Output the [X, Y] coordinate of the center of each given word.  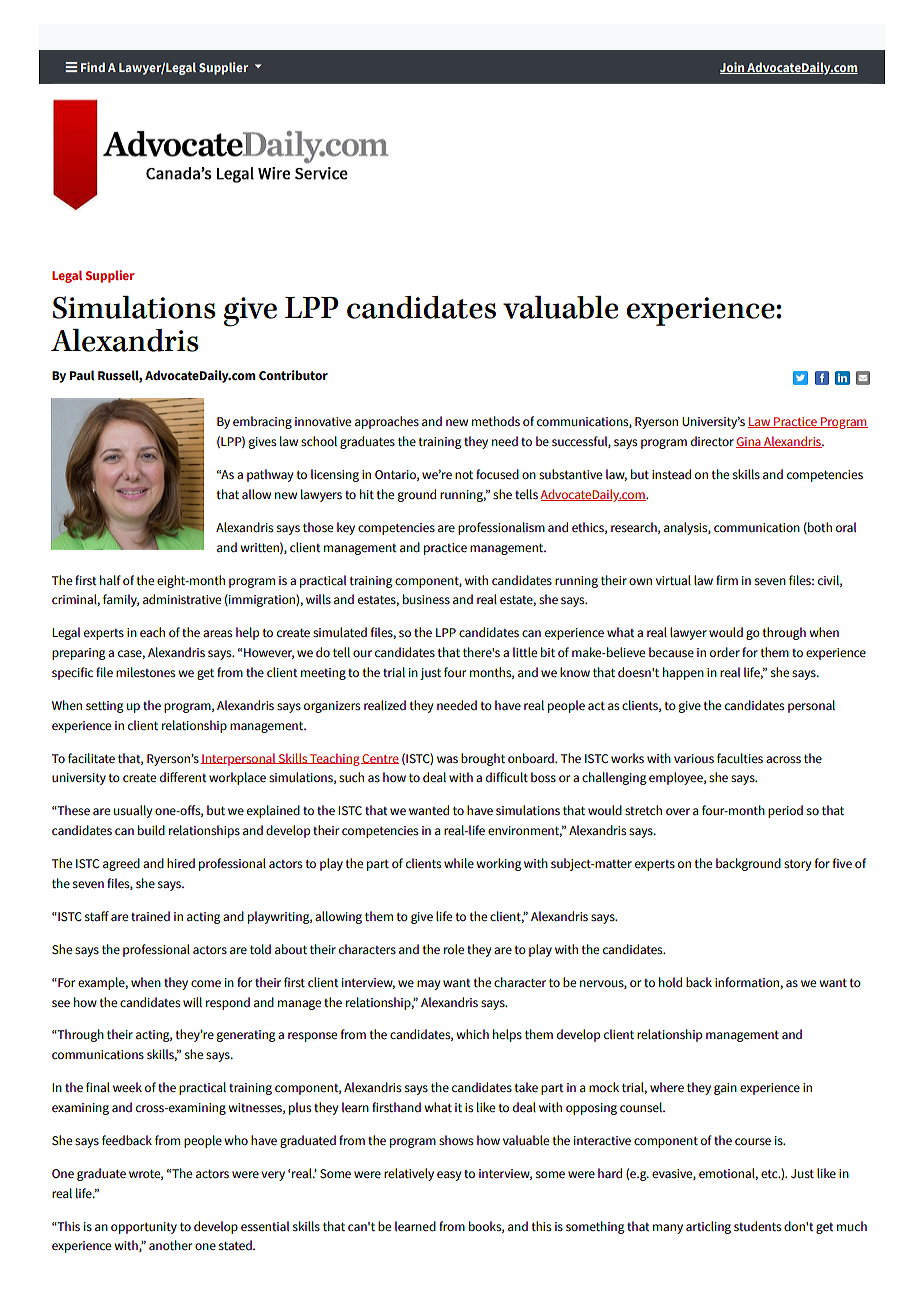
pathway [270, 475]
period [785, 811]
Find [93, 67]
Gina [749, 442]
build [151, 830]
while [459, 863]
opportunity [144, 1228]
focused [497, 474]
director [712, 441]
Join [733, 68]
